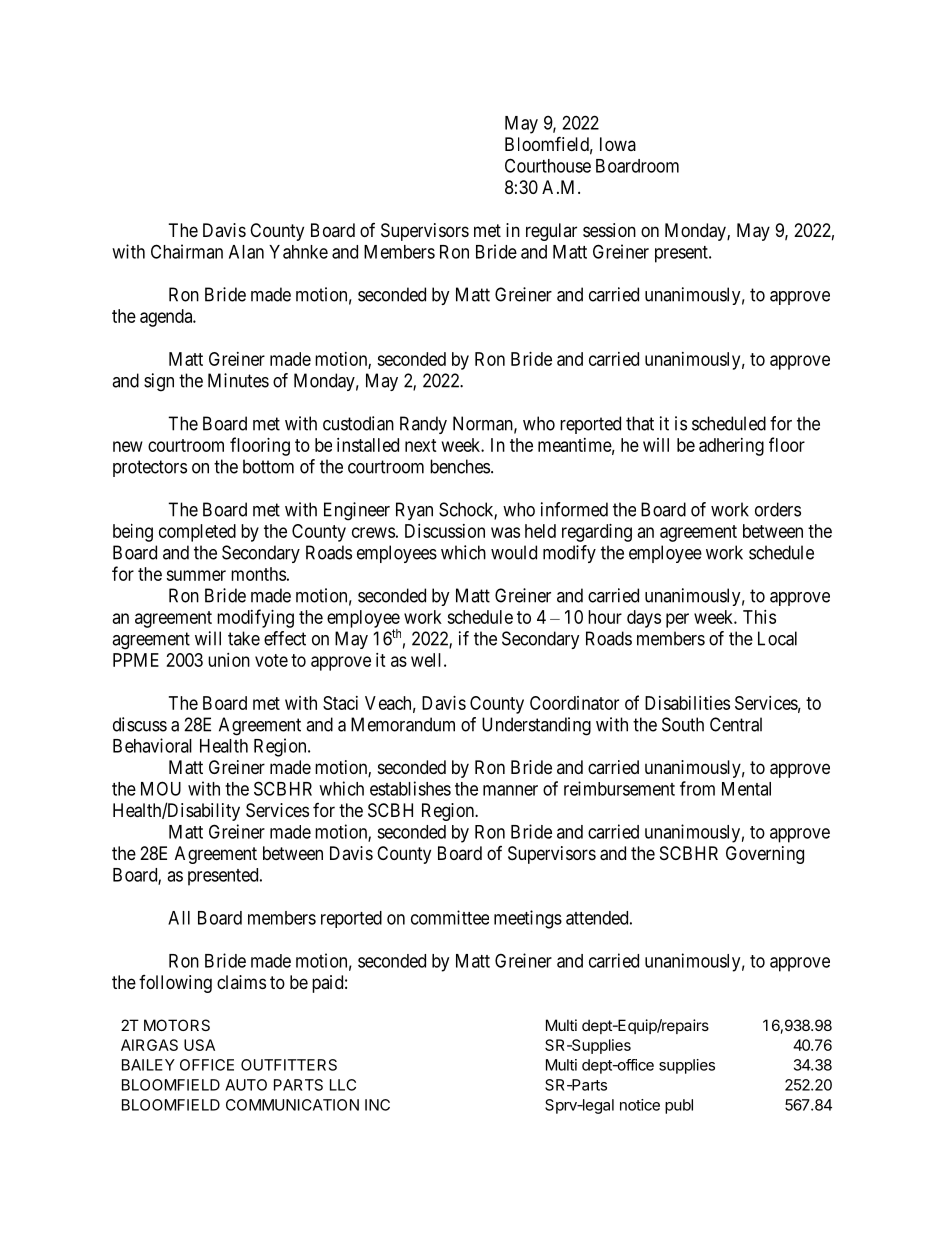 The image size is (952, 1233). Describe the element at coordinates (244, 638) in the image. I see `take` at that location.
